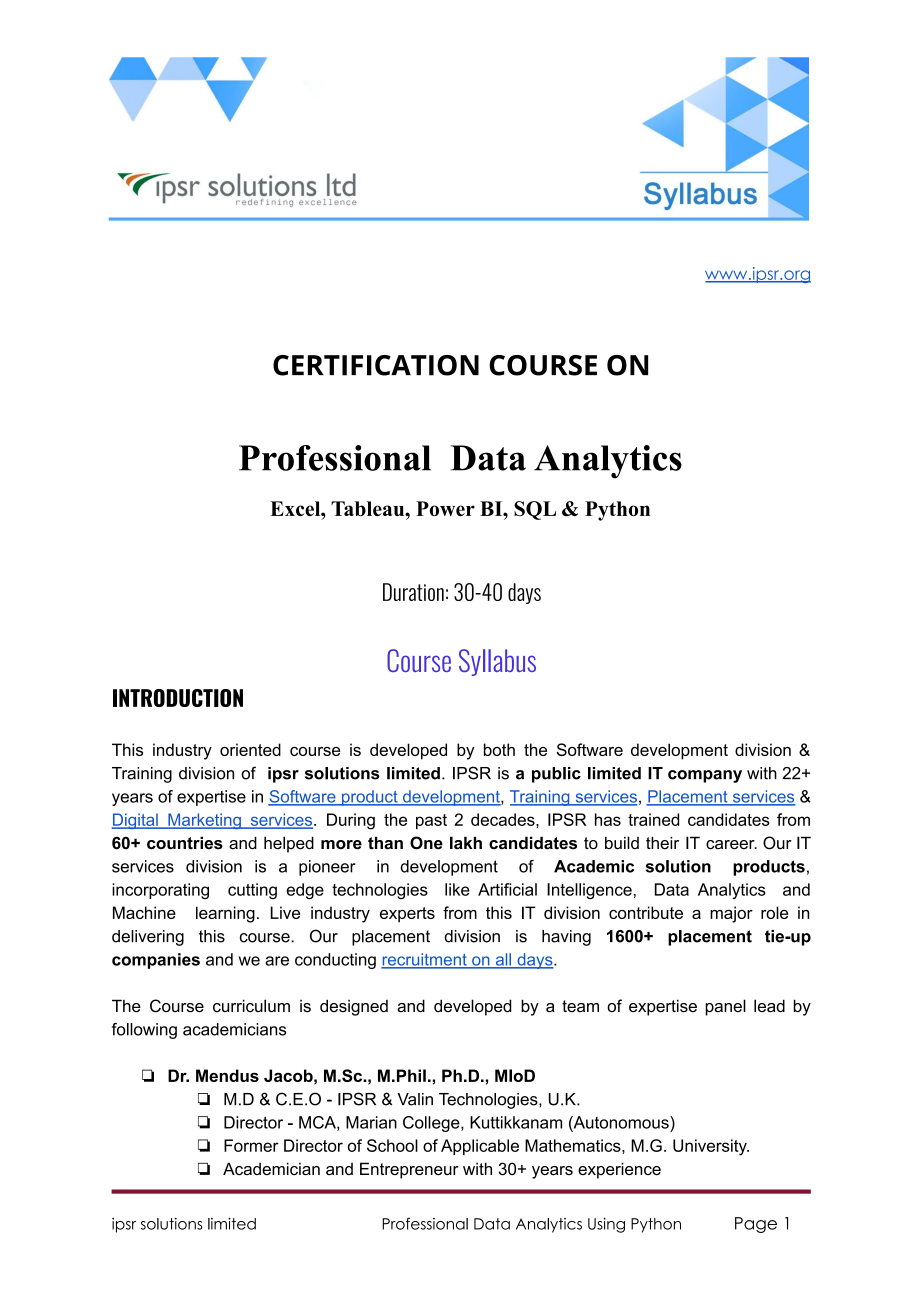  I want to click on INTRODUCTION, so click(178, 698).
